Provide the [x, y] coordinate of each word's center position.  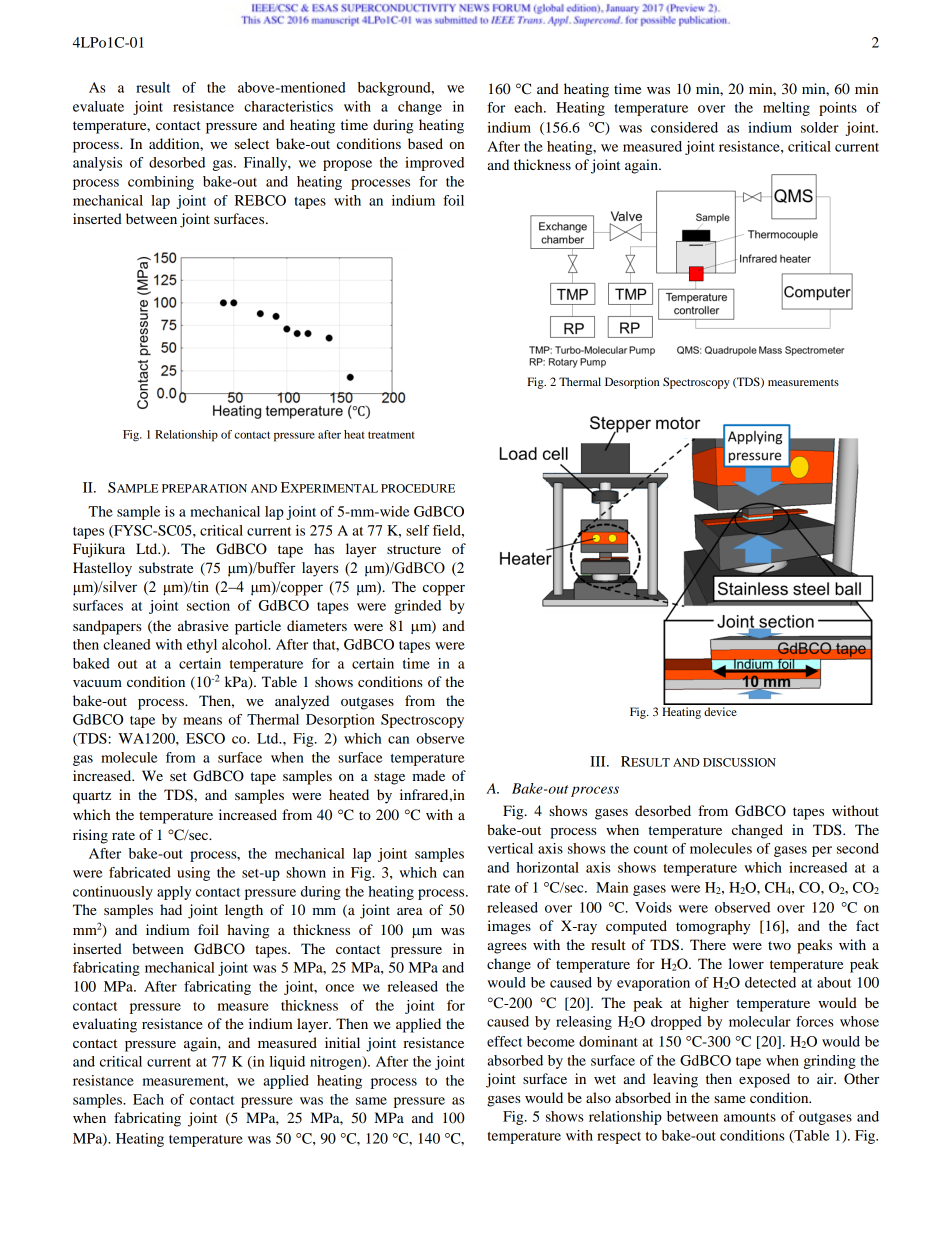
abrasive [203, 625]
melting [786, 109]
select [252, 143]
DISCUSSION [739, 762]
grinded [417, 607]
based [425, 143]
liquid [287, 1063]
